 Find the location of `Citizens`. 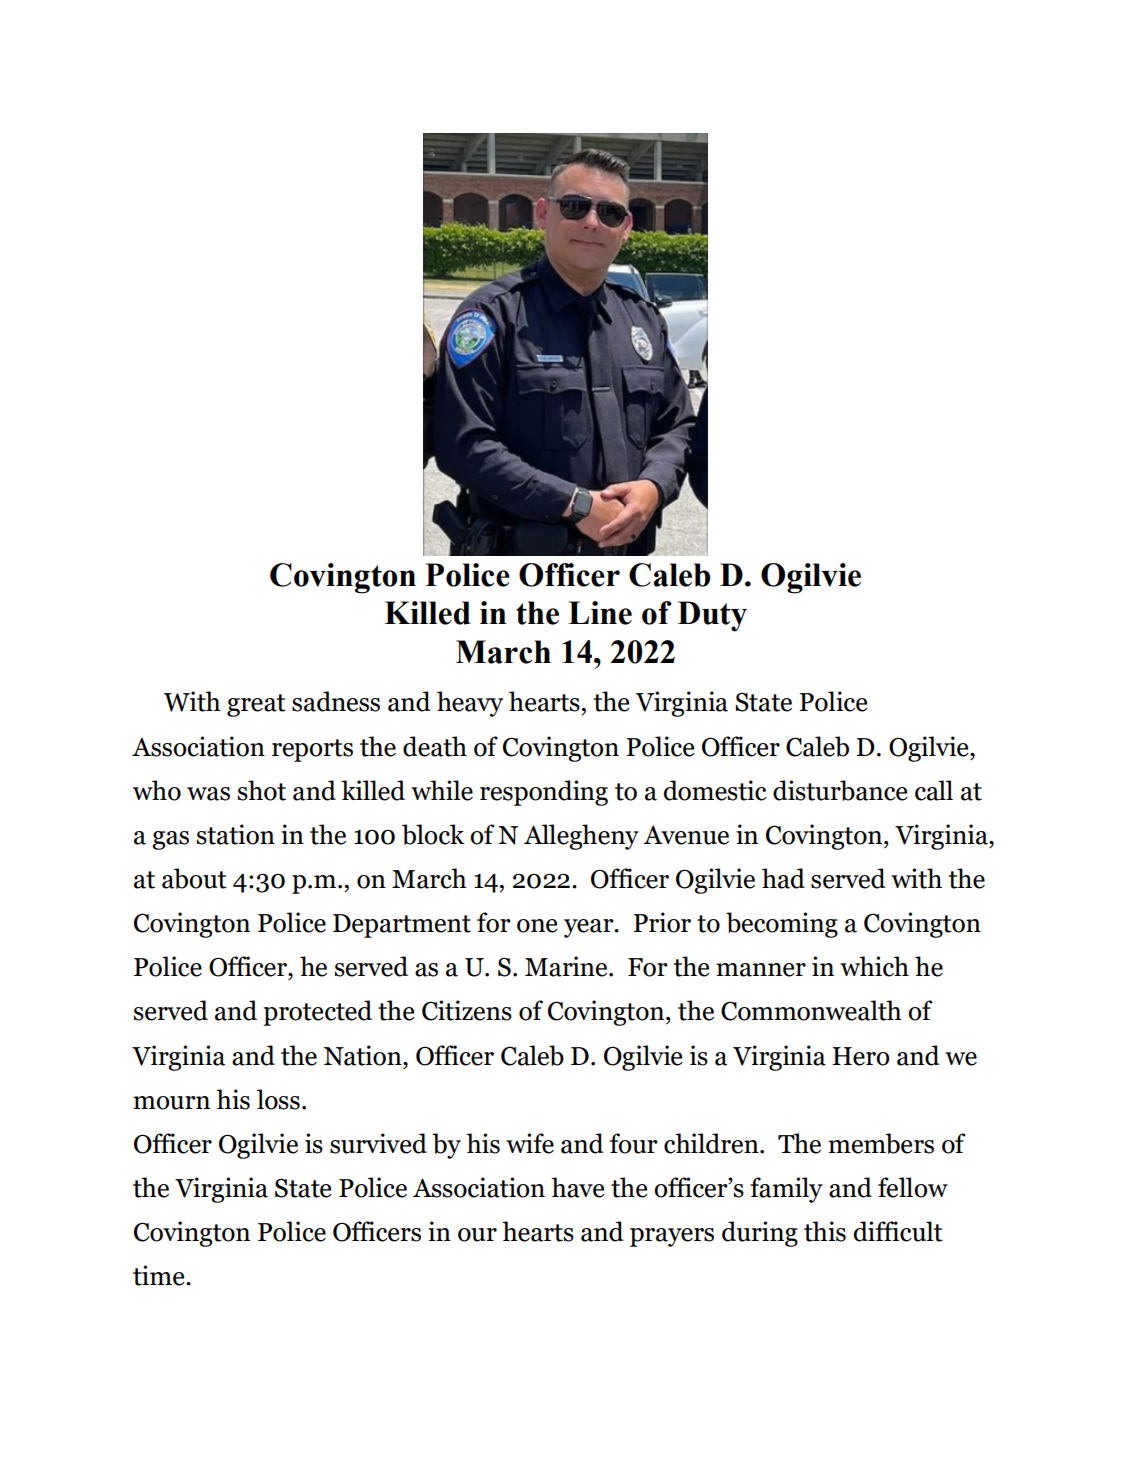

Citizens is located at coordinates (467, 1010).
